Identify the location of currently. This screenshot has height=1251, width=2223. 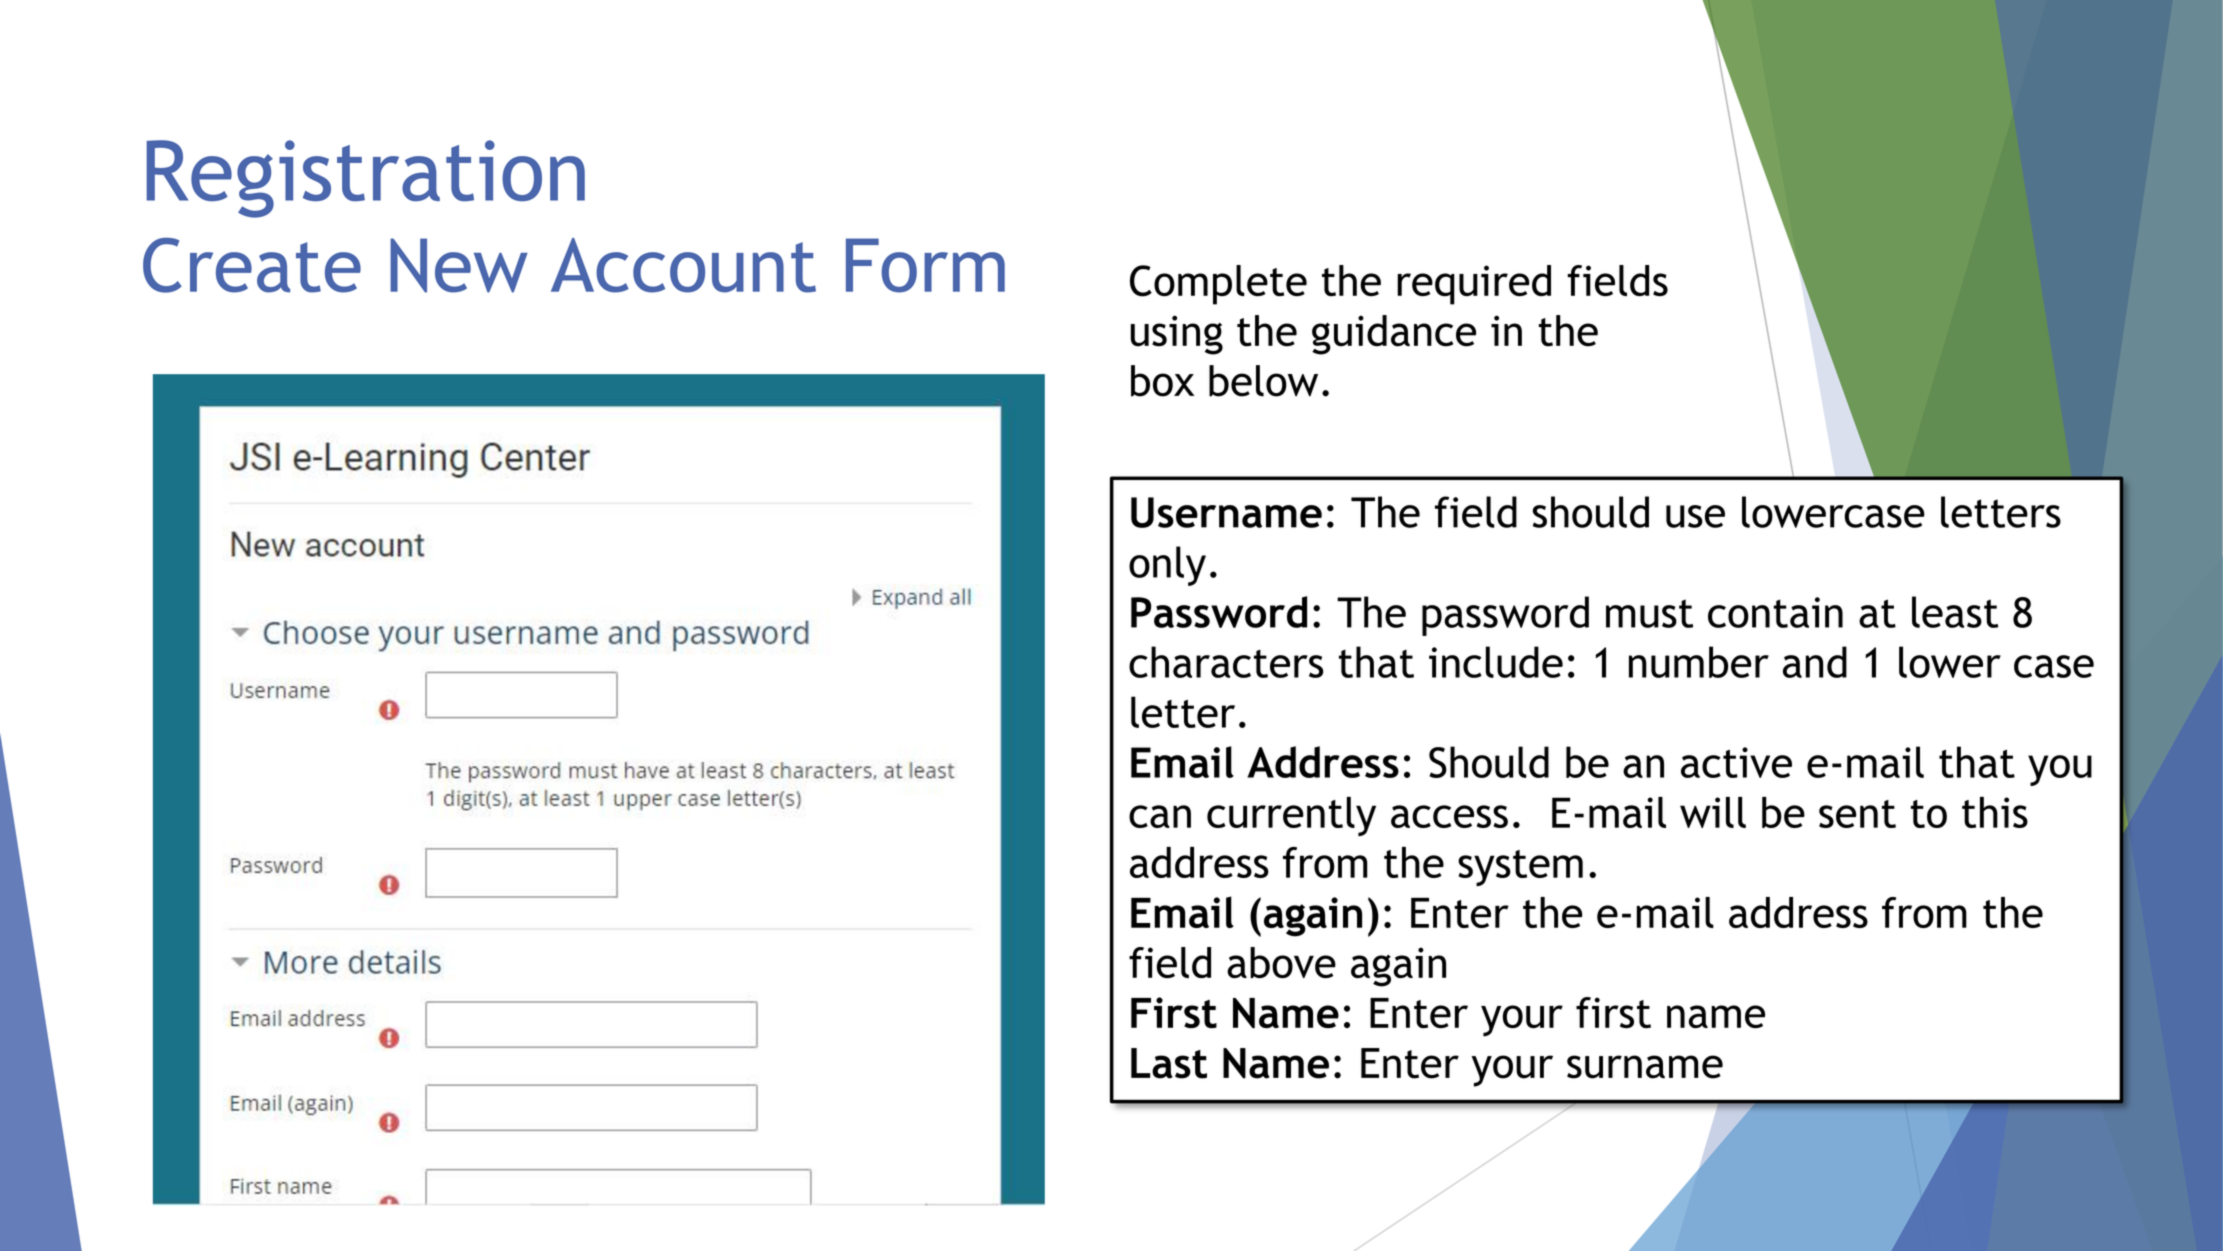
(1291, 816).
